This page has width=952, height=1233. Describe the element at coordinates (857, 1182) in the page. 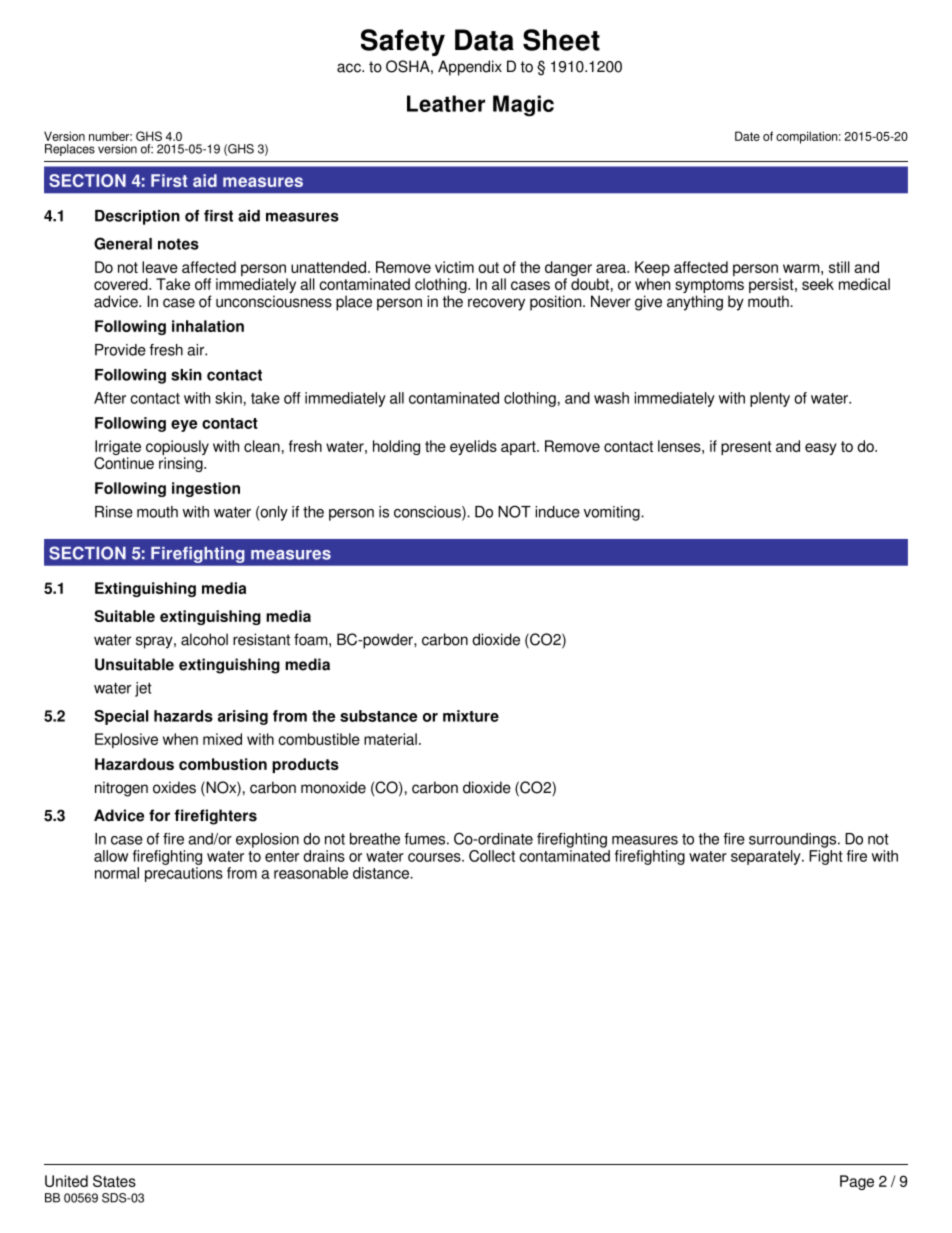

I see `Page` at that location.
